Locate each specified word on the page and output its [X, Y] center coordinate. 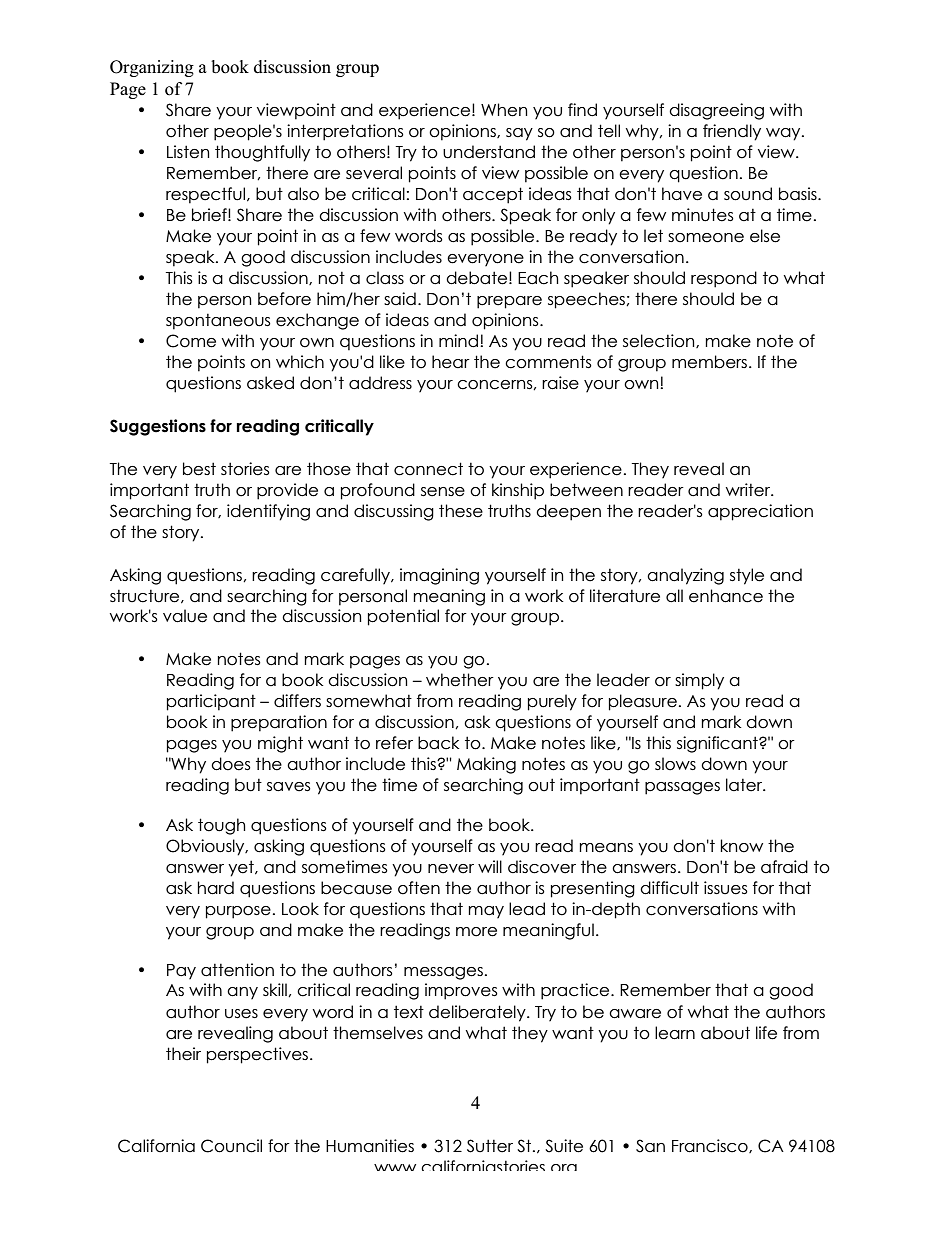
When [504, 110]
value [185, 616]
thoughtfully [262, 153]
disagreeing [716, 111]
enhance [726, 596]
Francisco [711, 1146]
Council [231, 1146]
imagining [439, 576]
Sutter [490, 1146]
